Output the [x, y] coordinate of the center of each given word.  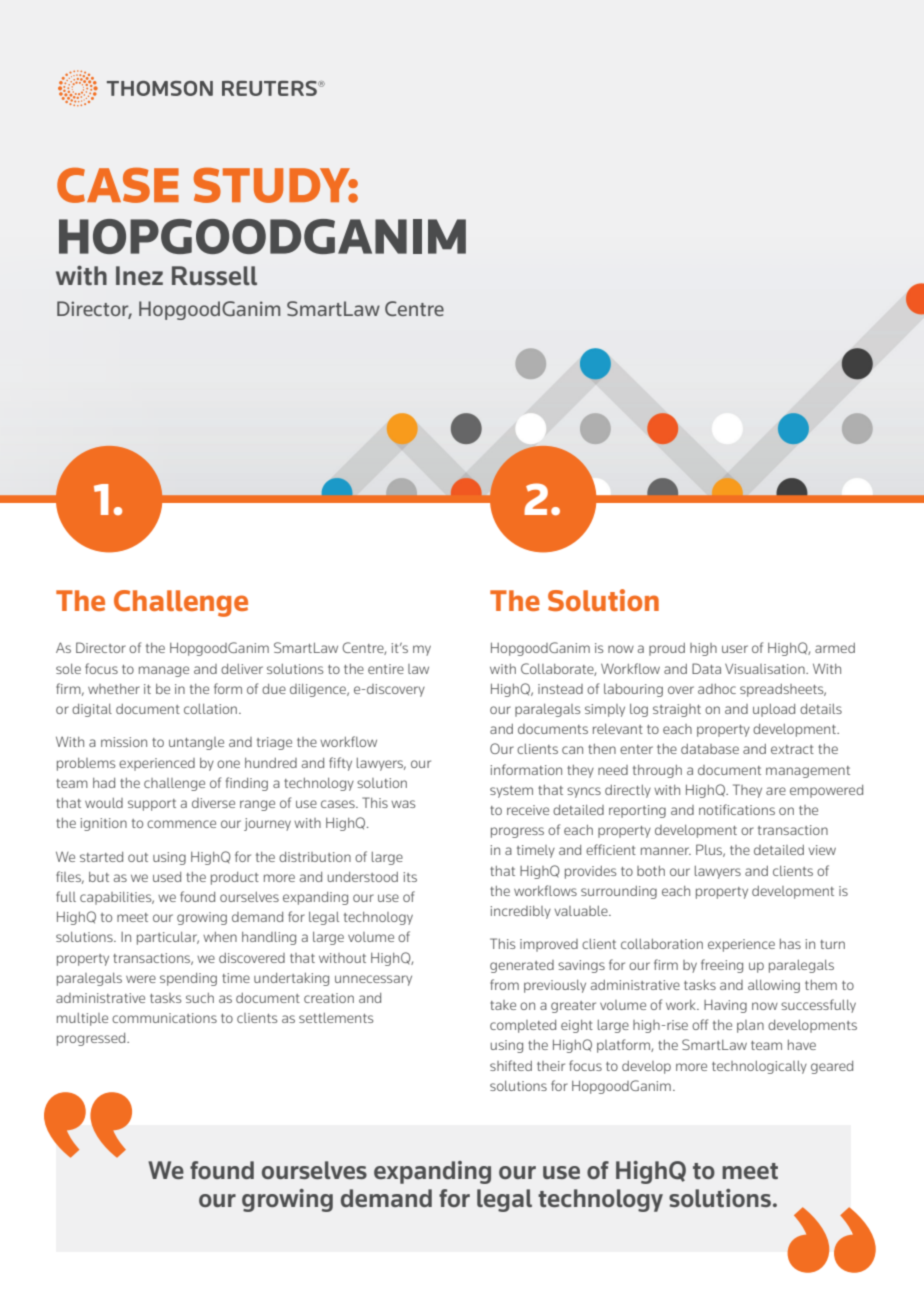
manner [666, 851]
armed [835, 648]
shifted [511, 1065]
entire [386, 669]
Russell [214, 275]
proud [667, 649]
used [167, 877]
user [735, 649]
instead [560, 689]
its [410, 877]
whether [114, 689]
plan [750, 1026]
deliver [242, 669]
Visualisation [766, 669]
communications [164, 1018]
